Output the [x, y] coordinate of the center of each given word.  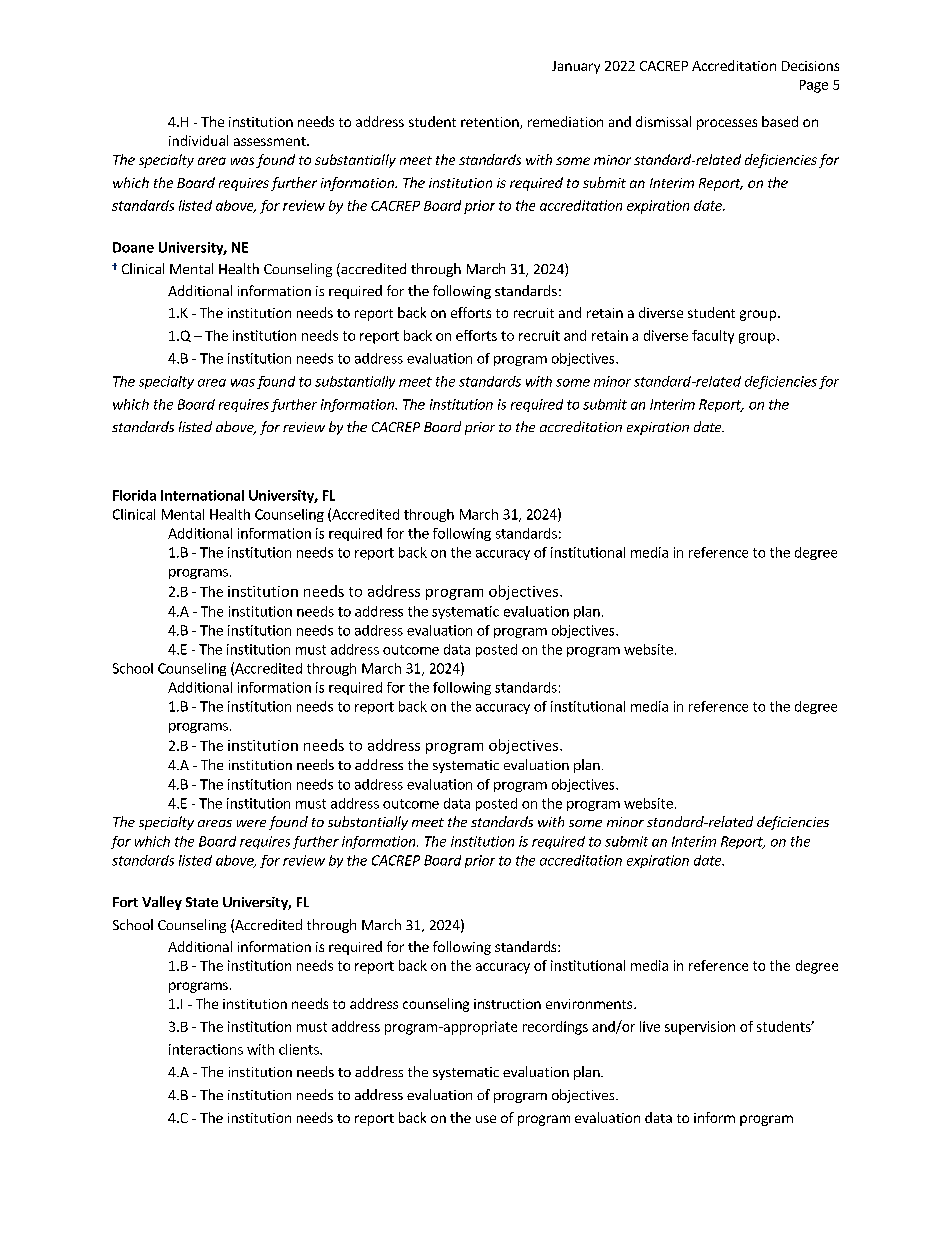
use [486, 1119]
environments [589, 1004]
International [202, 495]
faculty [713, 337]
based [780, 121]
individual [198, 140]
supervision [700, 1028]
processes [727, 124]
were [251, 823]
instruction [507, 1004]
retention [491, 123]
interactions [206, 1049]
